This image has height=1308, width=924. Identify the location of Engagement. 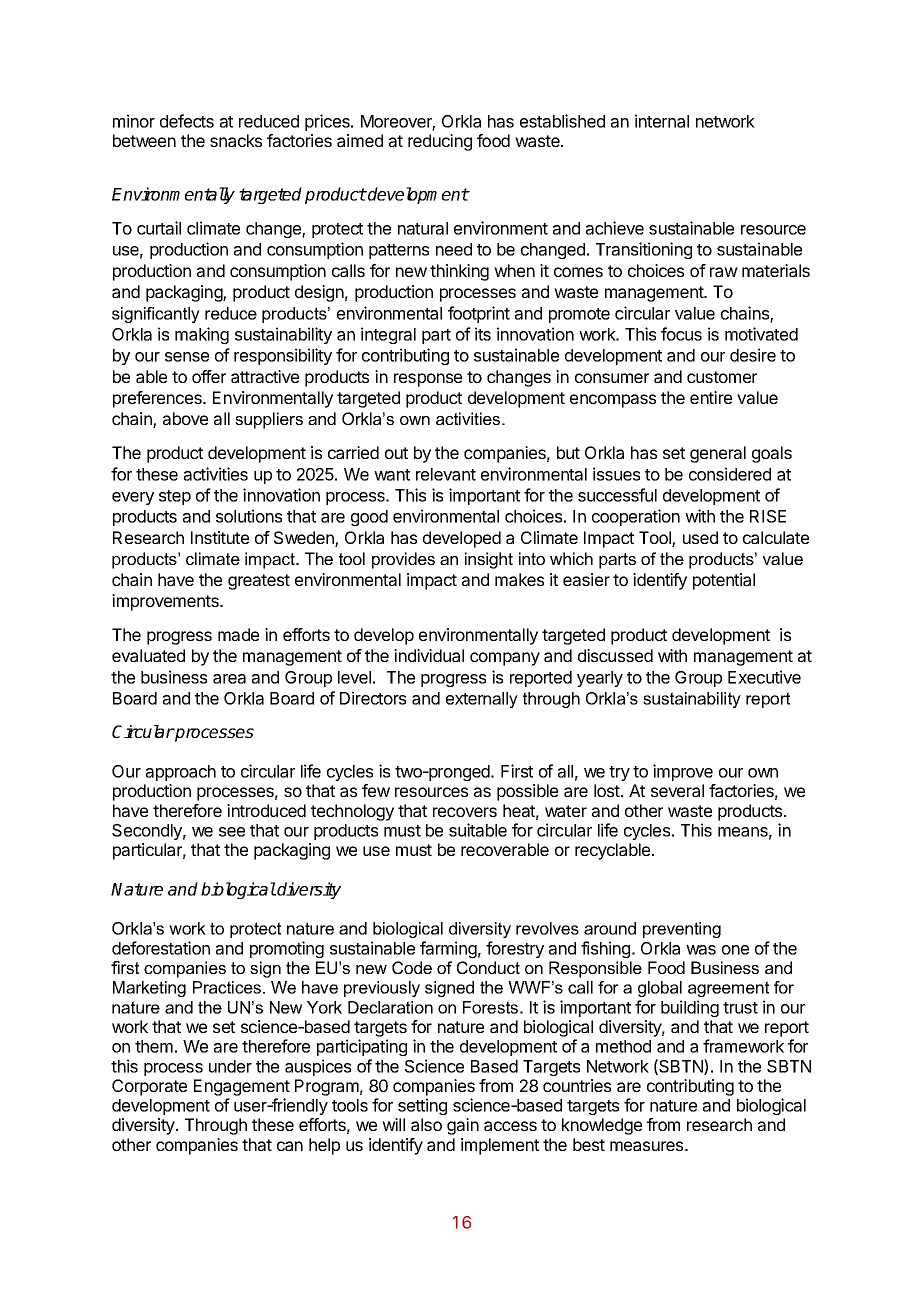
(242, 1087).
